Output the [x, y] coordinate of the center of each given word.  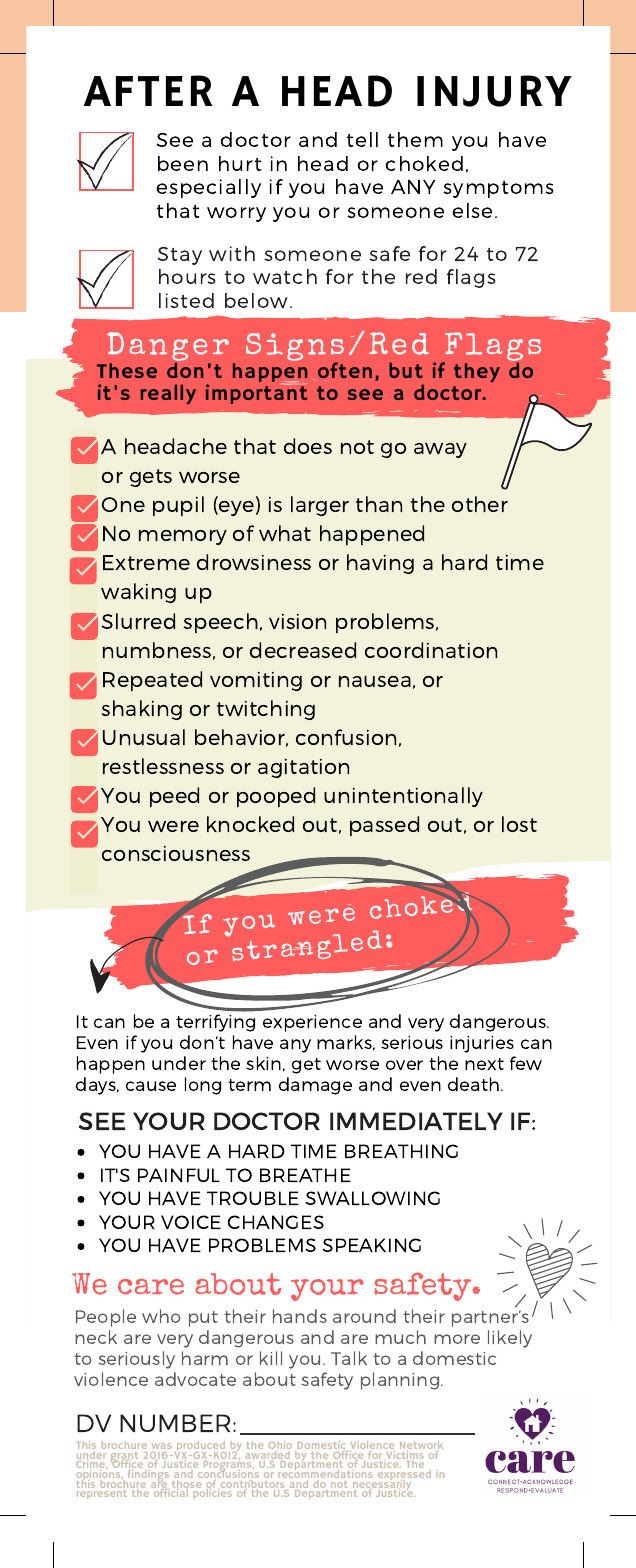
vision [297, 621]
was [162, 1446]
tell [362, 139]
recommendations [327, 1474]
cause [151, 1086]
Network [421, 1446]
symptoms [498, 189]
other [480, 504]
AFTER [148, 90]
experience [312, 1023]
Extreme [146, 562]
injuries [482, 1044]
